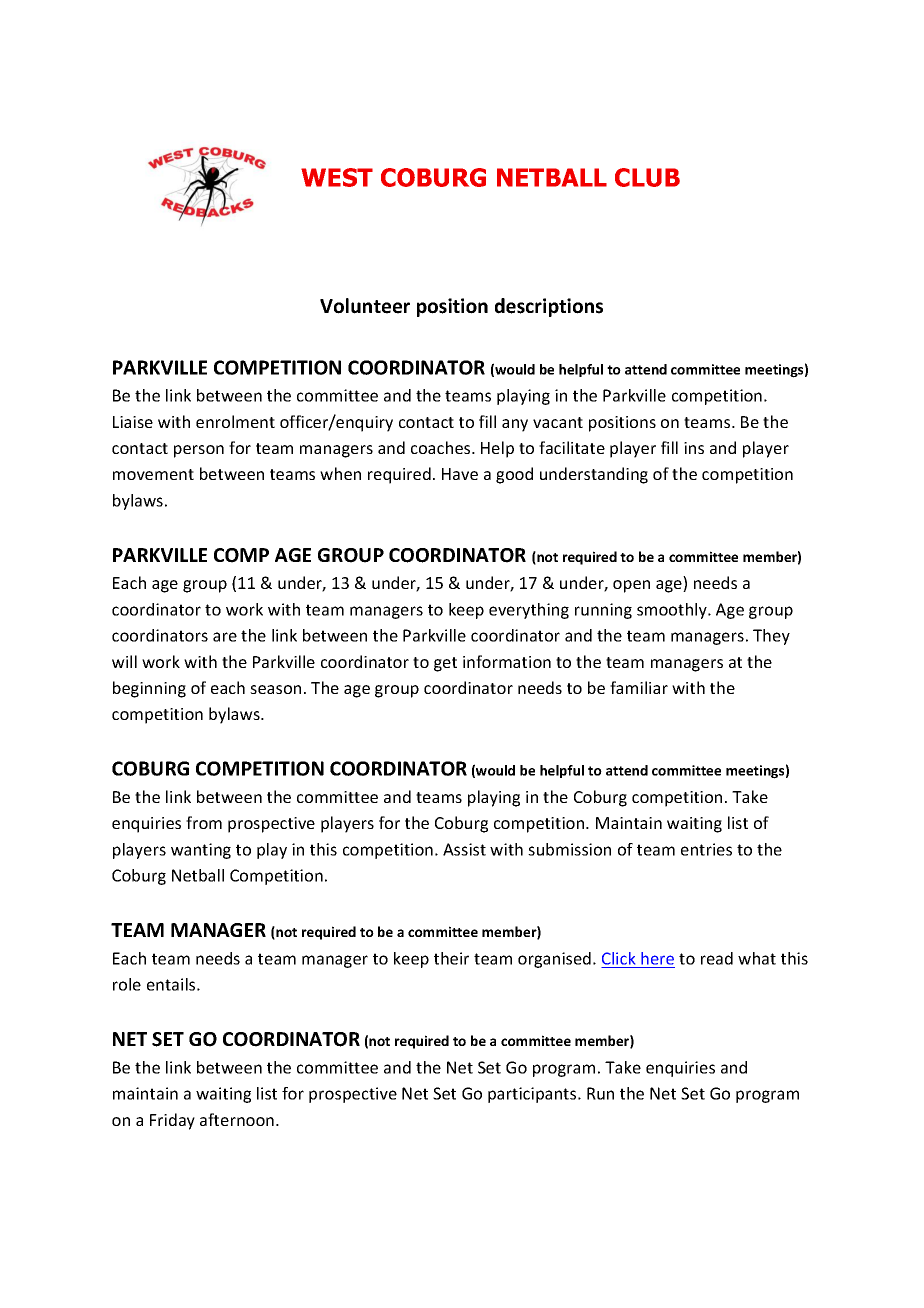  What do you see at coordinates (647, 177) in the screenshot?
I see `CLUB` at bounding box center [647, 177].
